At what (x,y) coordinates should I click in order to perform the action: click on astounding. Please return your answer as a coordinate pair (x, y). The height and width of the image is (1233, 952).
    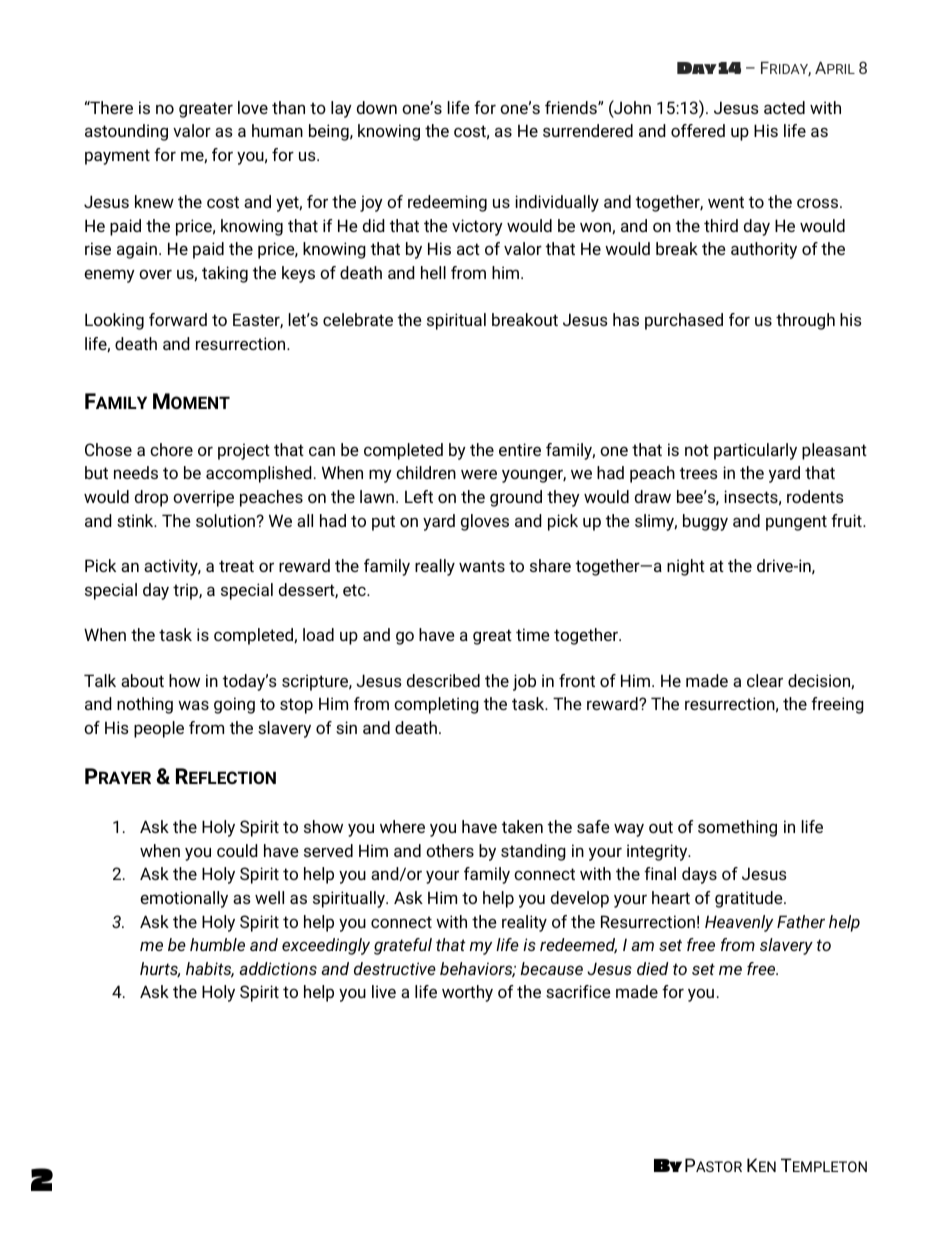
    Looking at the image, I should click on (126, 132).
